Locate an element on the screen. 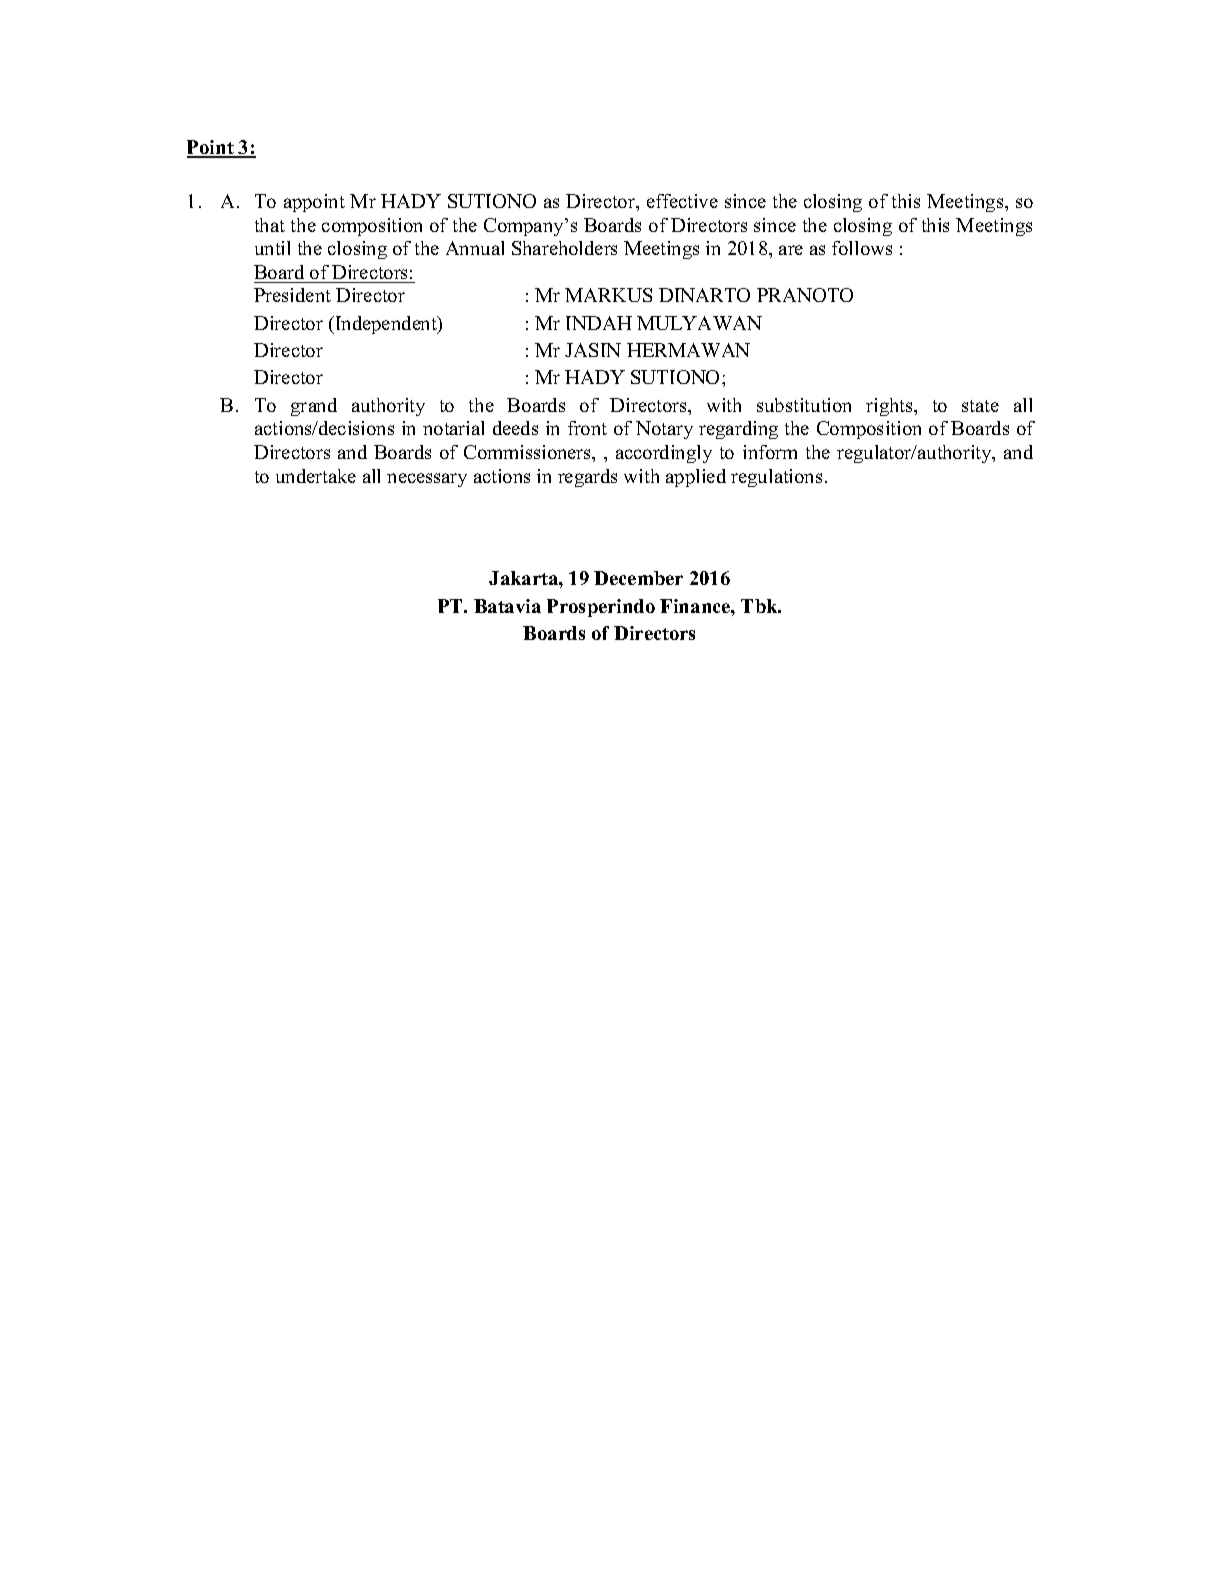  December is located at coordinates (638, 578).
